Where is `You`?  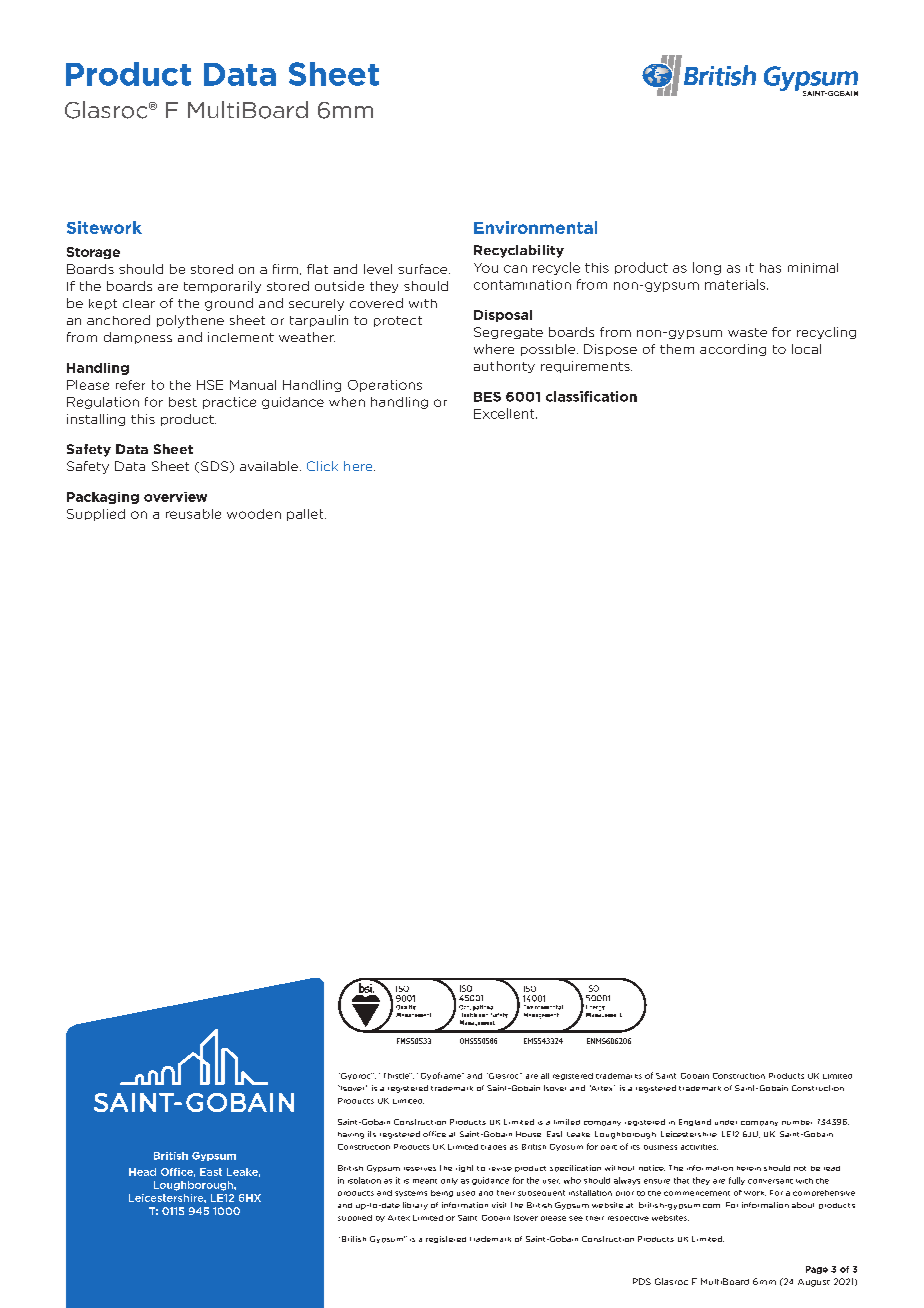
You is located at coordinates (486, 268).
